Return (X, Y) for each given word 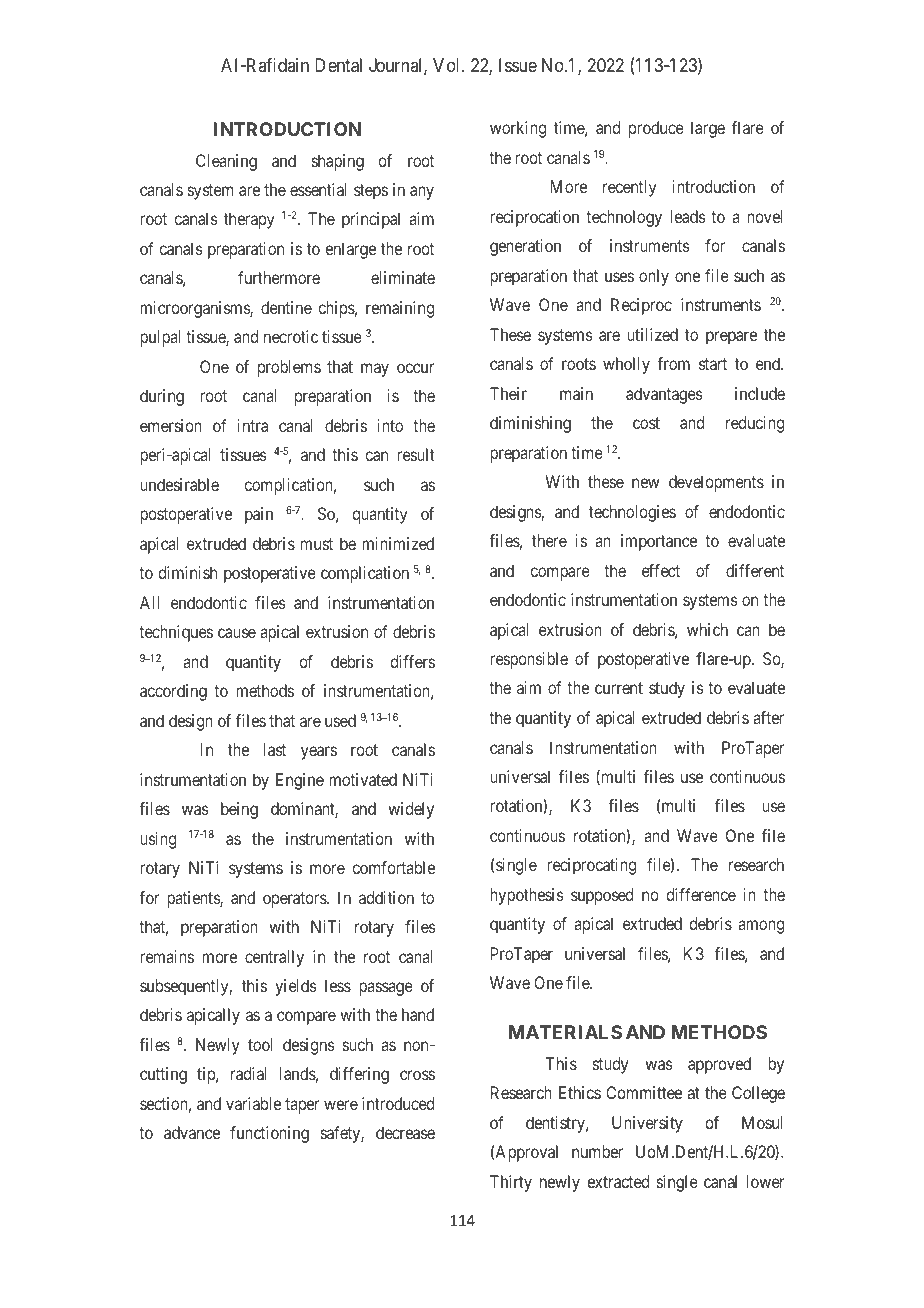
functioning (269, 1134)
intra (253, 425)
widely (411, 810)
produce (656, 129)
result (416, 454)
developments (716, 483)
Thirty (511, 1183)
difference (701, 894)
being (239, 810)
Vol (448, 65)
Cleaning (226, 162)
